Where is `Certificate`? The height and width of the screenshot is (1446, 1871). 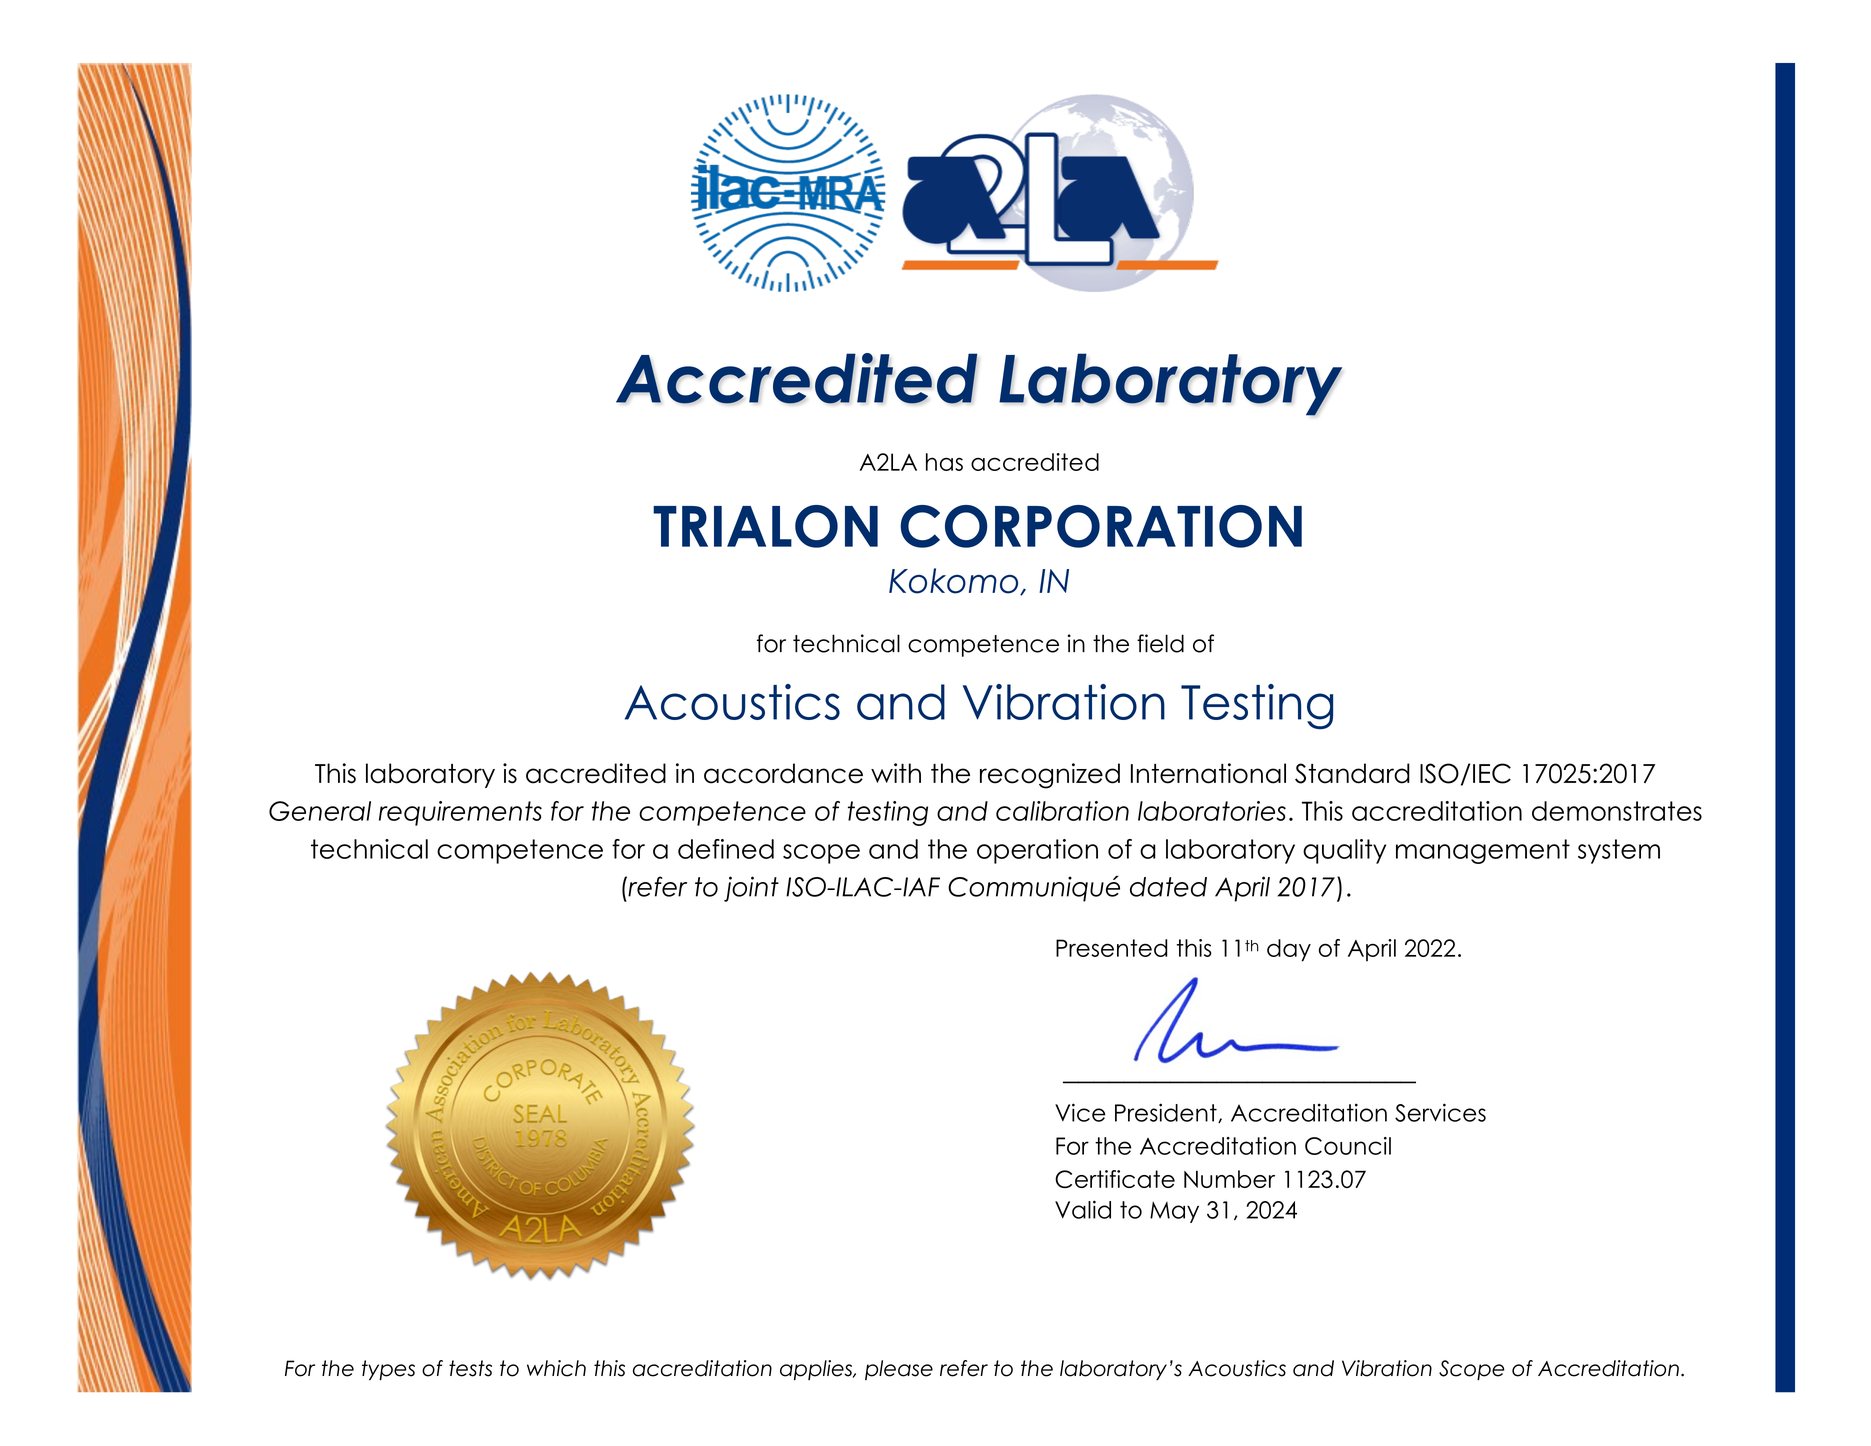
Certificate is located at coordinates (1115, 1179).
